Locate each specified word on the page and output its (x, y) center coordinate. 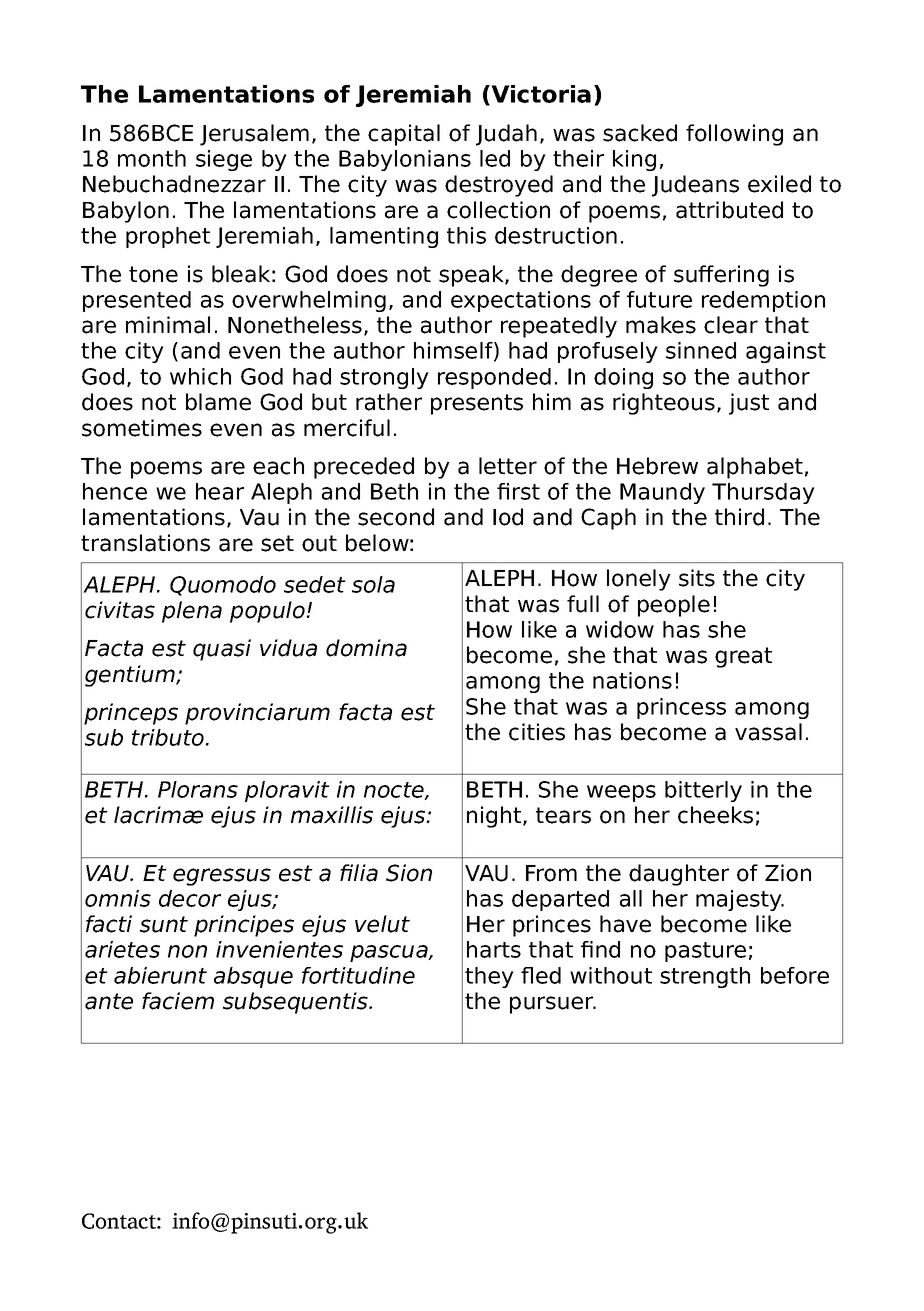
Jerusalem (254, 135)
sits (697, 578)
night (495, 817)
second (396, 517)
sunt (164, 924)
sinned (701, 350)
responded (494, 378)
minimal (168, 325)
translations (145, 543)
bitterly (703, 791)
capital (404, 135)
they (489, 977)
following (734, 135)
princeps (131, 714)
